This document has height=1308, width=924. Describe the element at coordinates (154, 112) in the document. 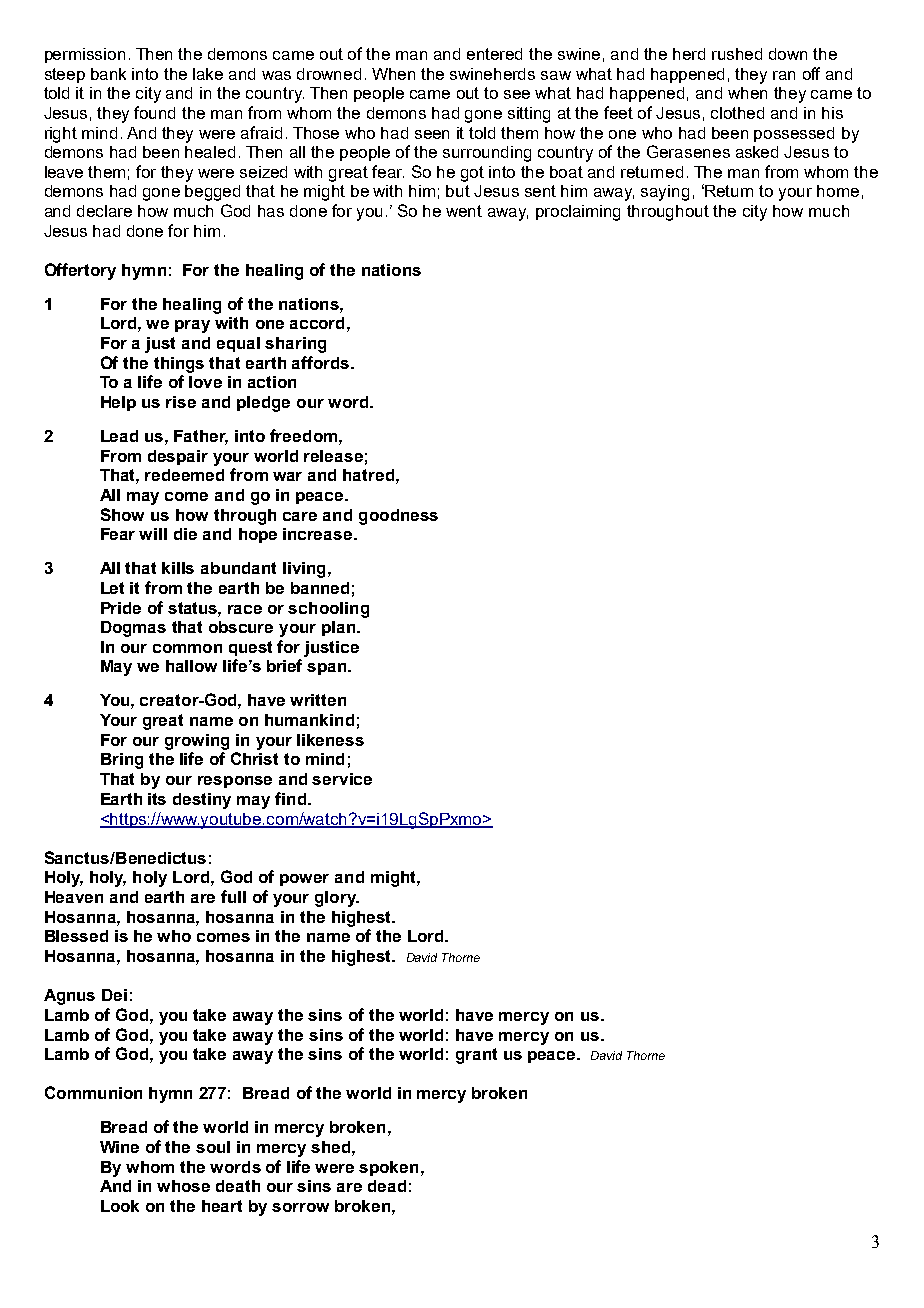

I see `found` at that location.
